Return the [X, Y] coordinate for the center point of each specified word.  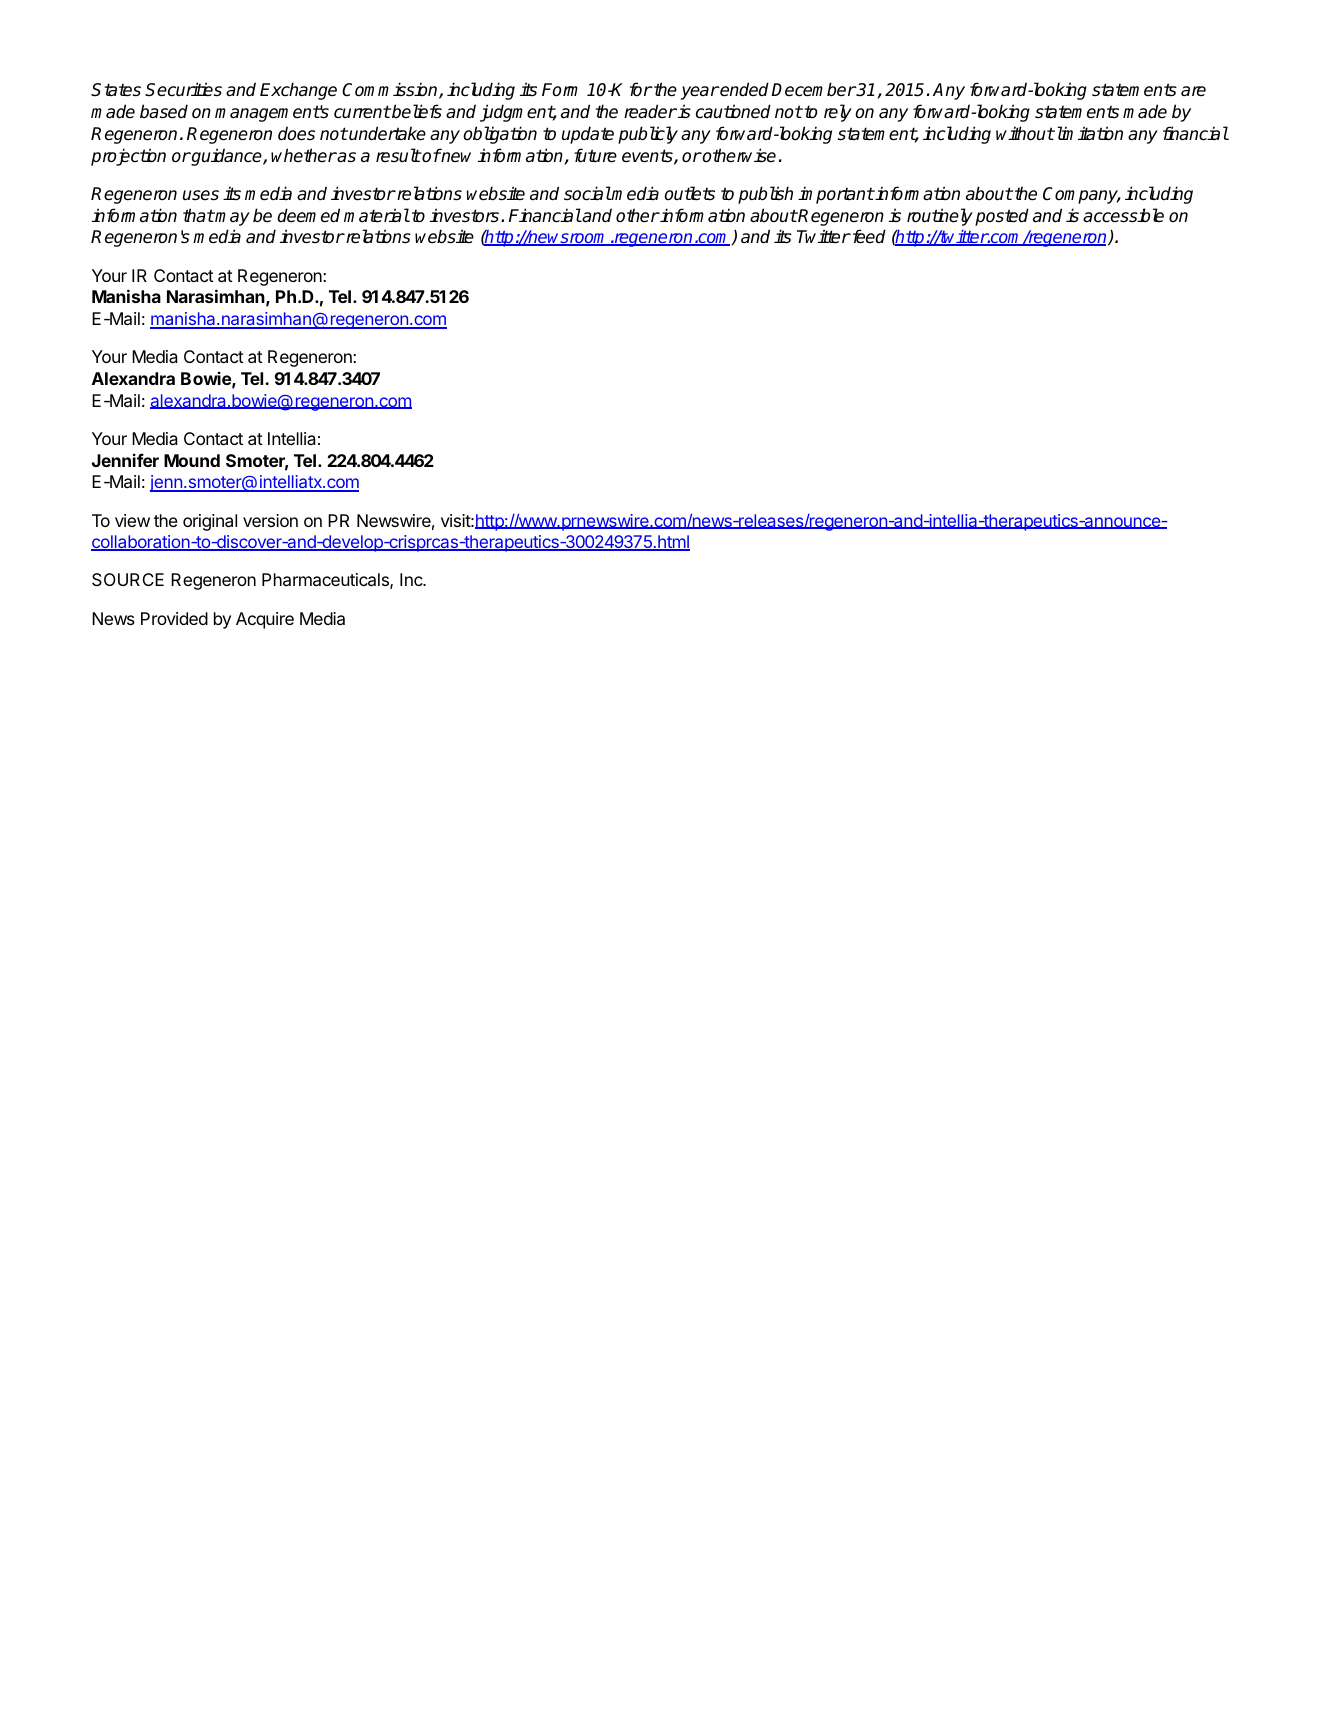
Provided [174, 618]
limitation [1088, 133]
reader [650, 111]
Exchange [298, 91]
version [270, 520]
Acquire [265, 620]
